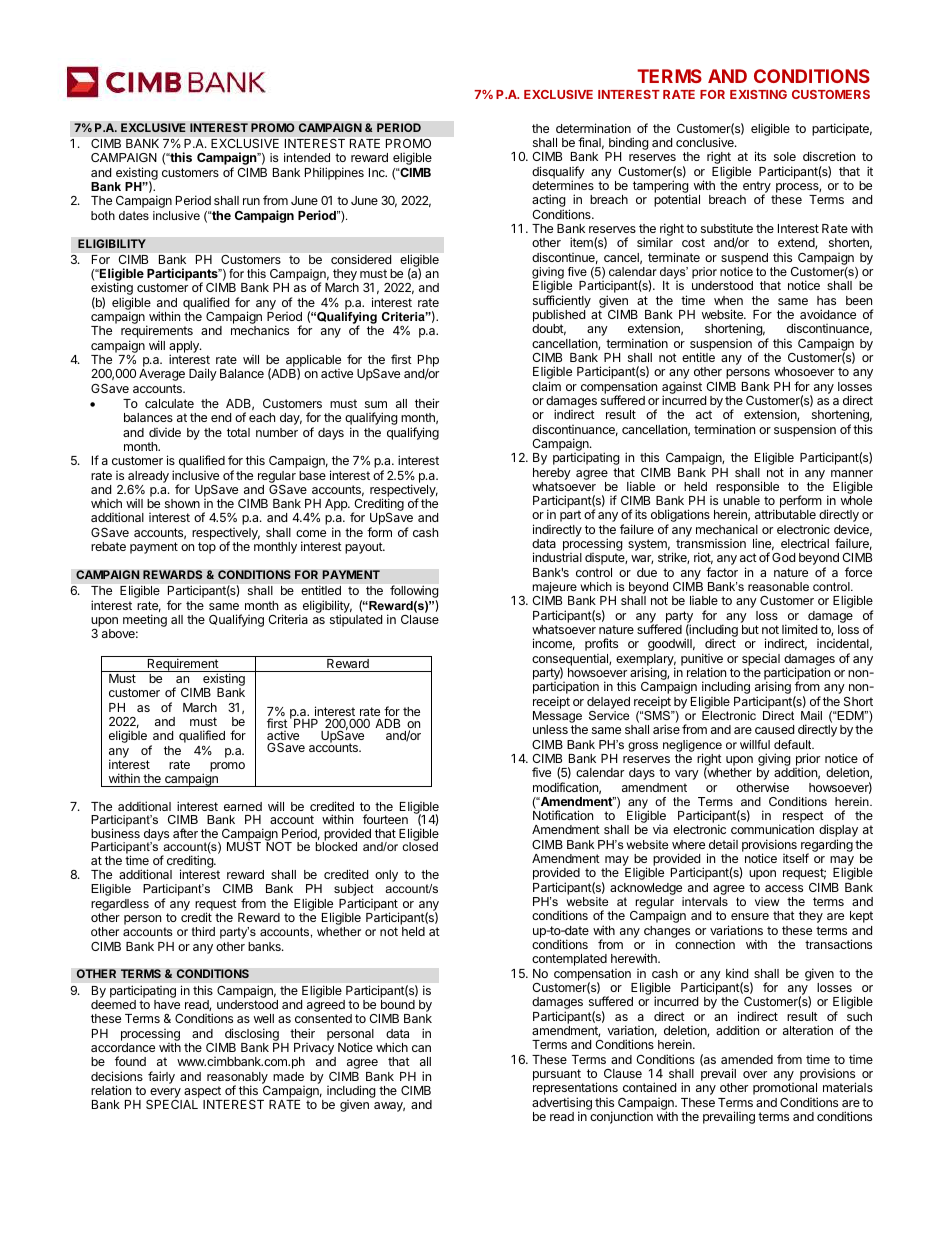  What do you see at coordinates (799, 629) in the screenshot?
I see `limited` at bounding box center [799, 629].
